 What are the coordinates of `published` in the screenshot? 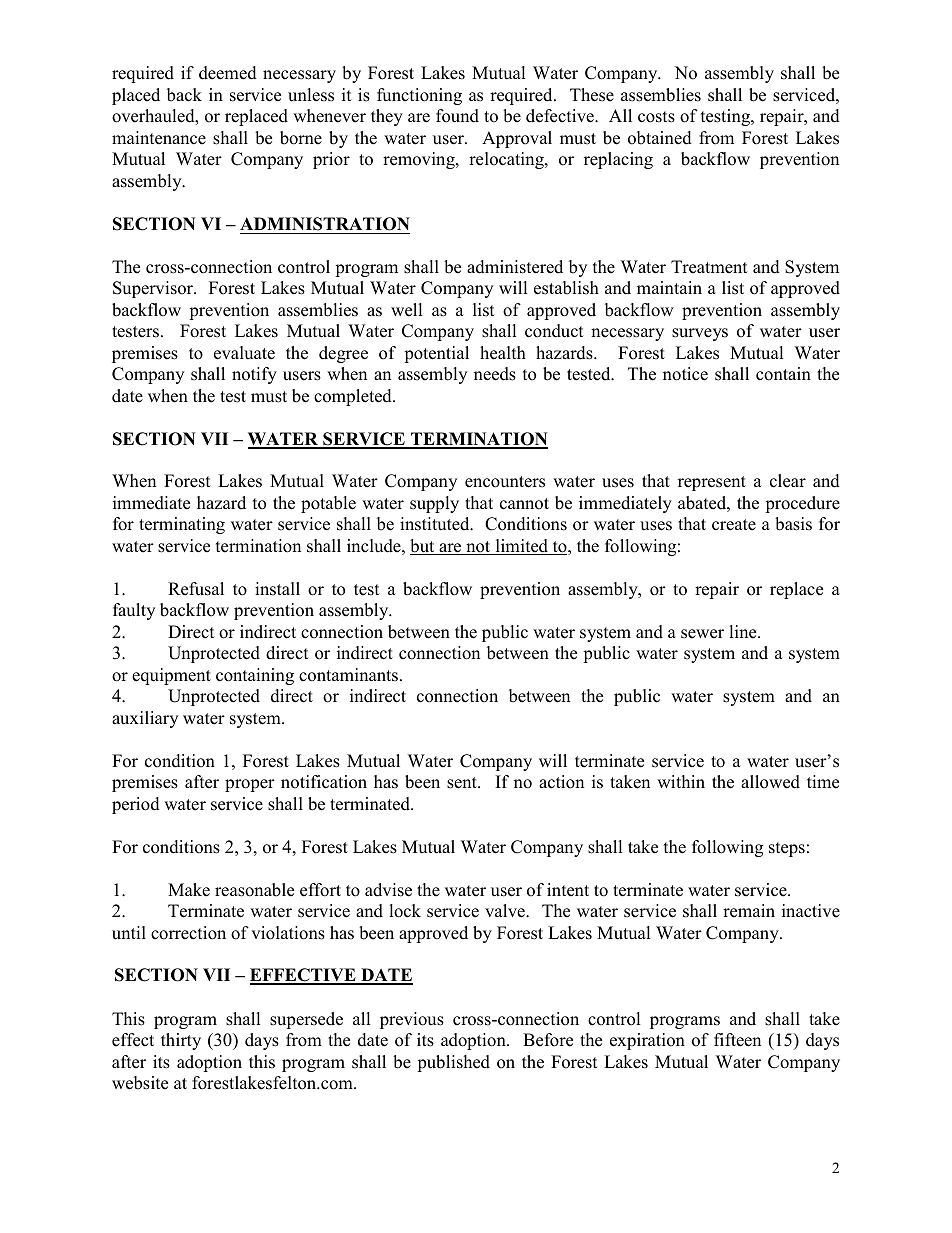 It's located at (453, 1063).
